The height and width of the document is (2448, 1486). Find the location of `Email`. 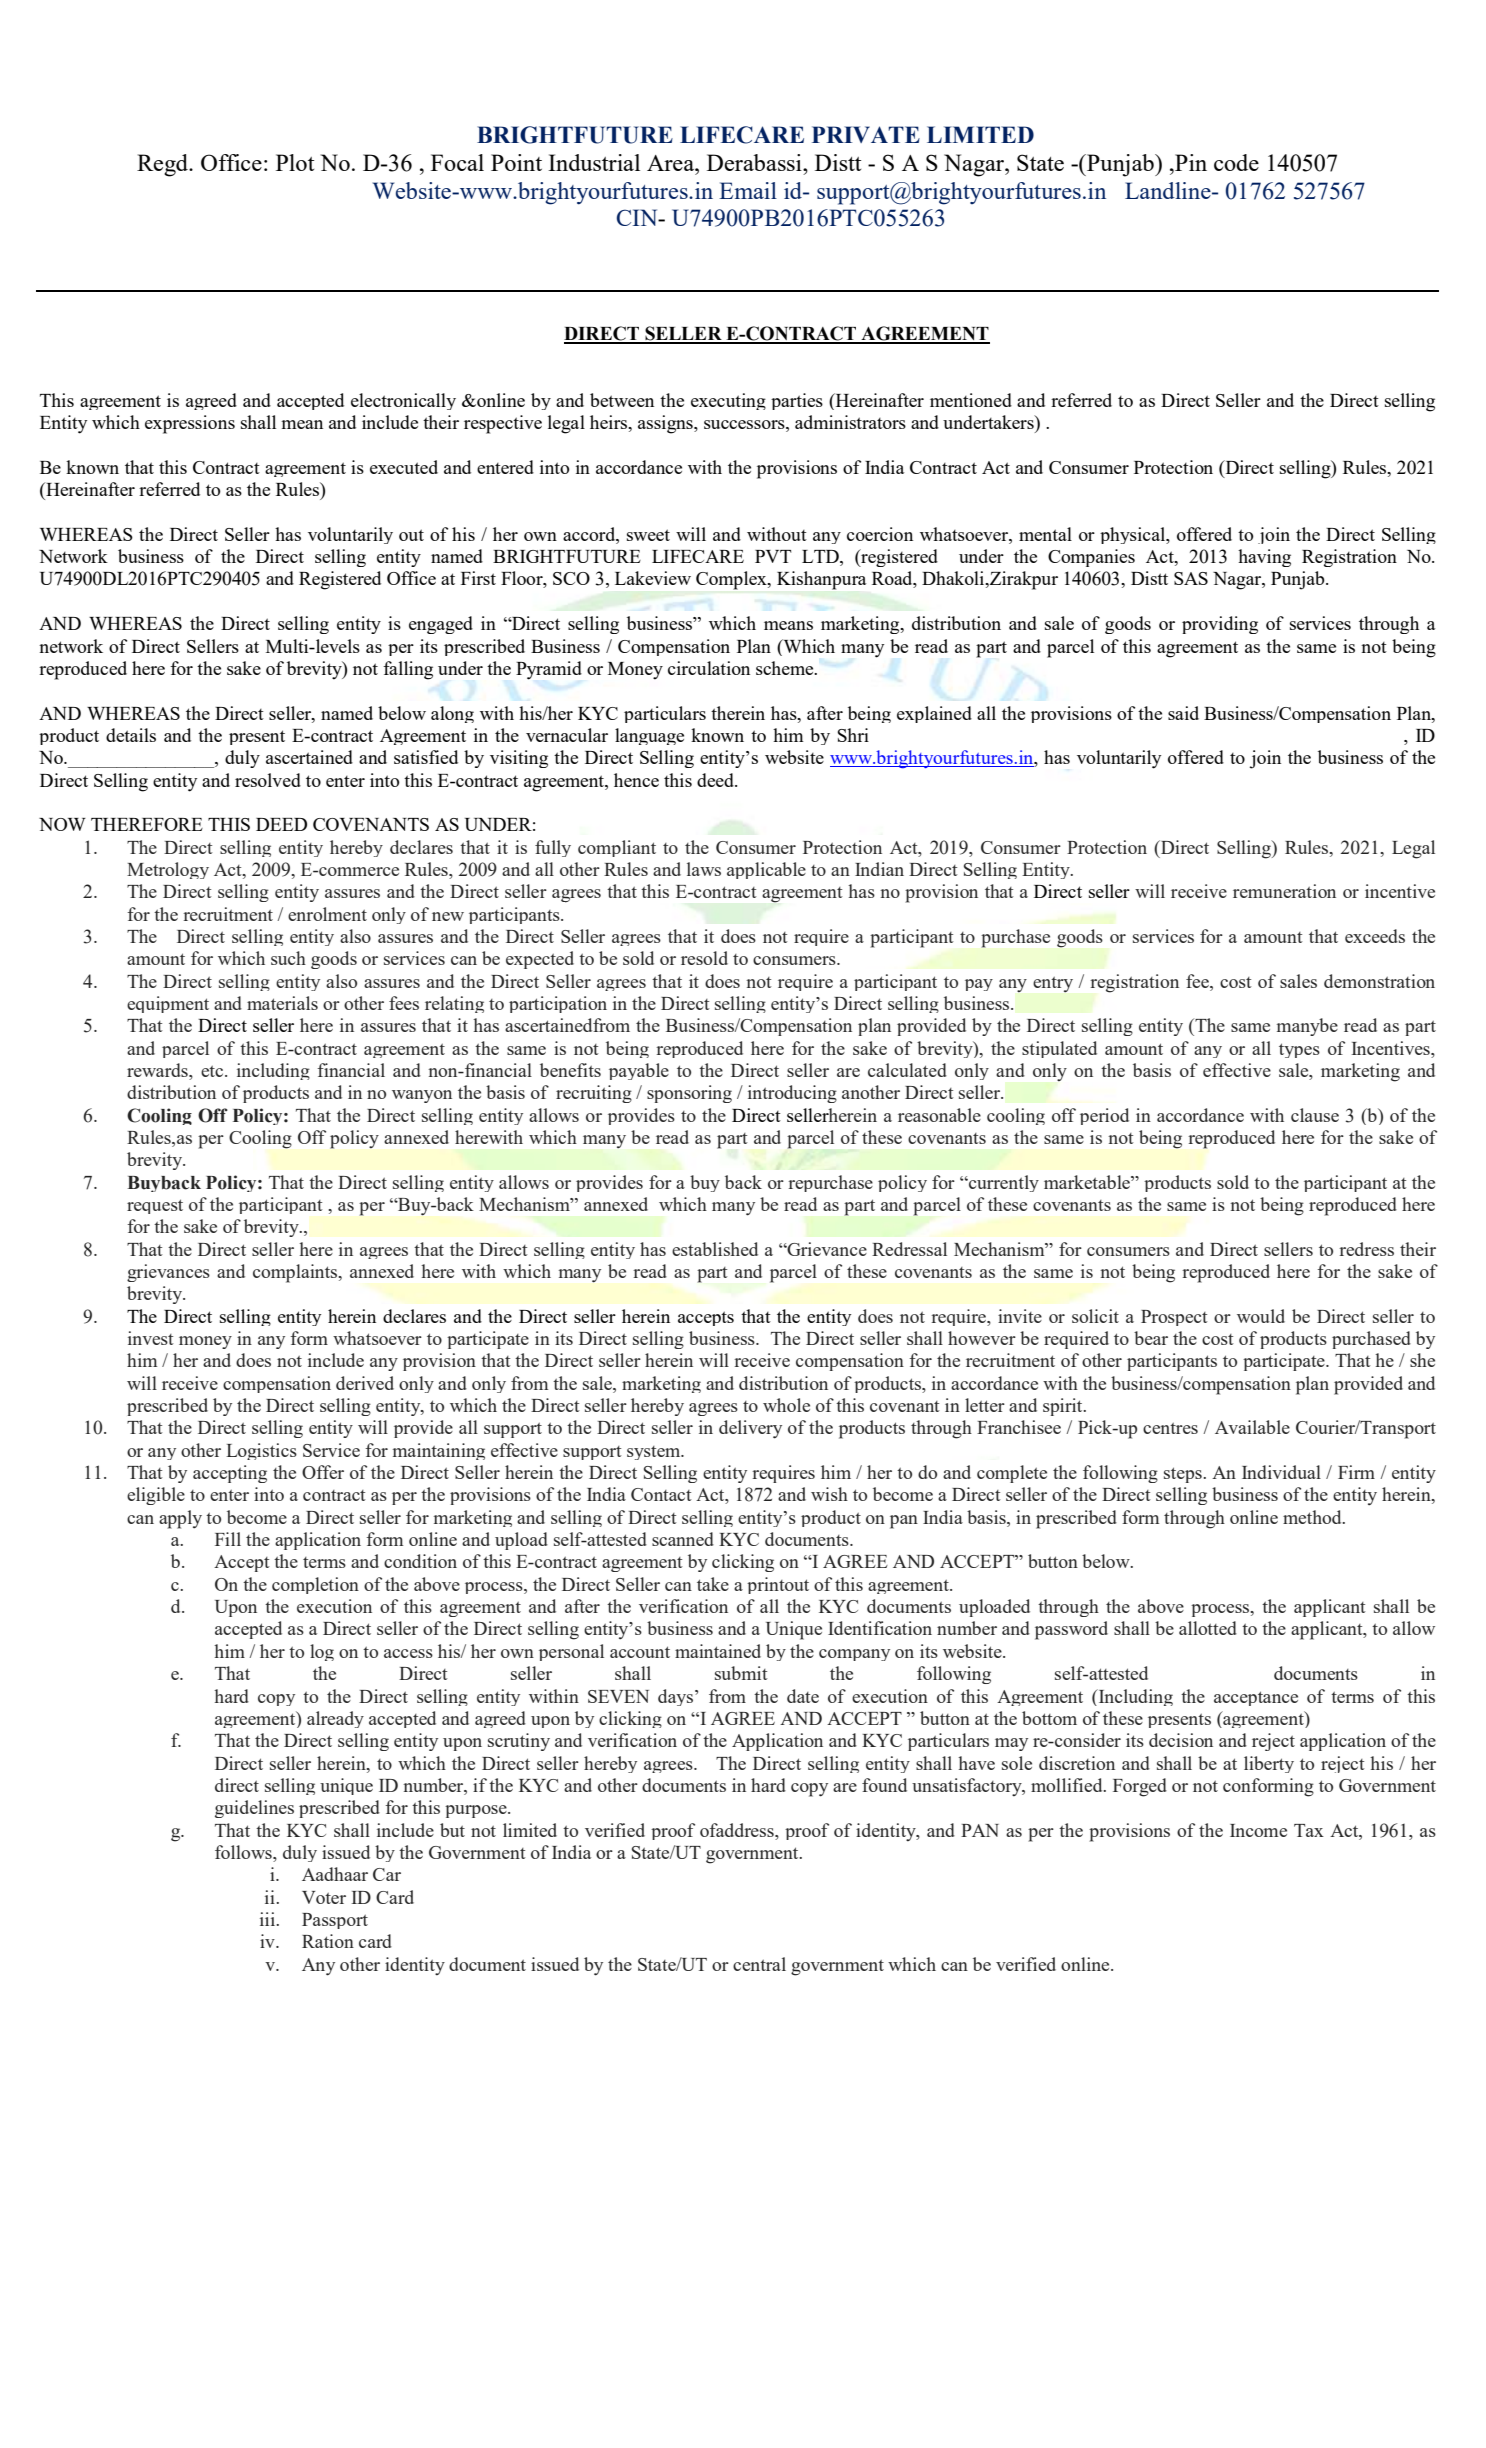

Email is located at coordinates (748, 190).
